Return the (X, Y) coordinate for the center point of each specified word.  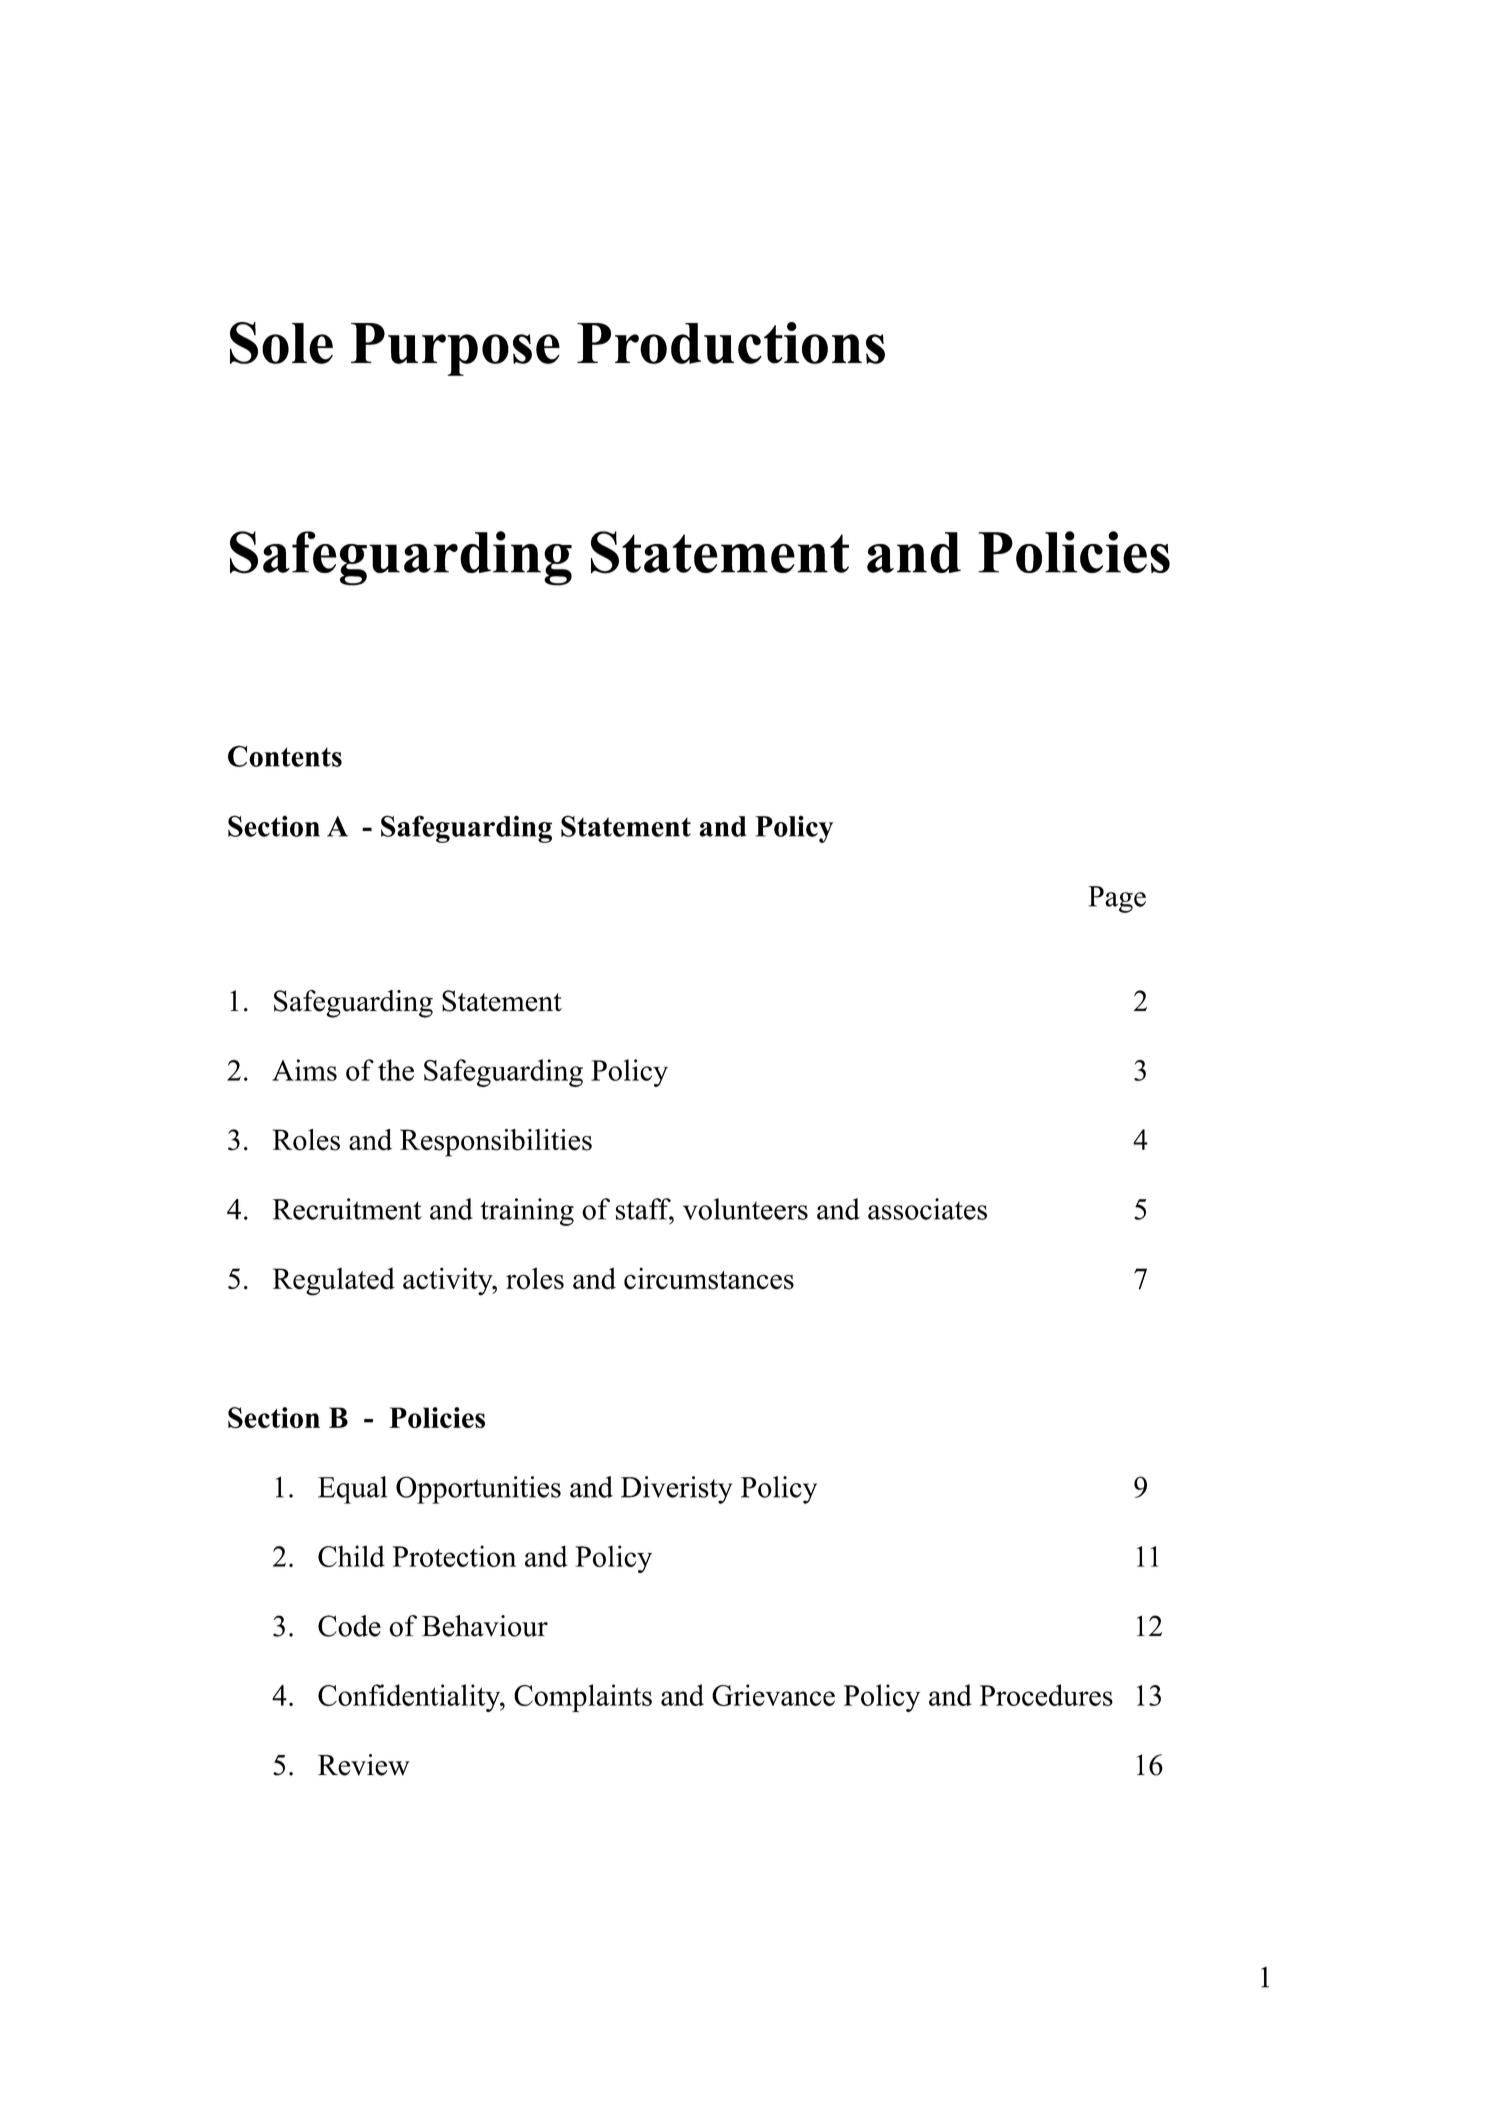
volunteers (745, 1209)
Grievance (773, 1695)
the (396, 1070)
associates (927, 1209)
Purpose (455, 349)
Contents (285, 756)
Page (1117, 899)
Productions (731, 343)
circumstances (709, 1278)
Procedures (1046, 1695)
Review (364, 1765)
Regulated (334, 1282)
